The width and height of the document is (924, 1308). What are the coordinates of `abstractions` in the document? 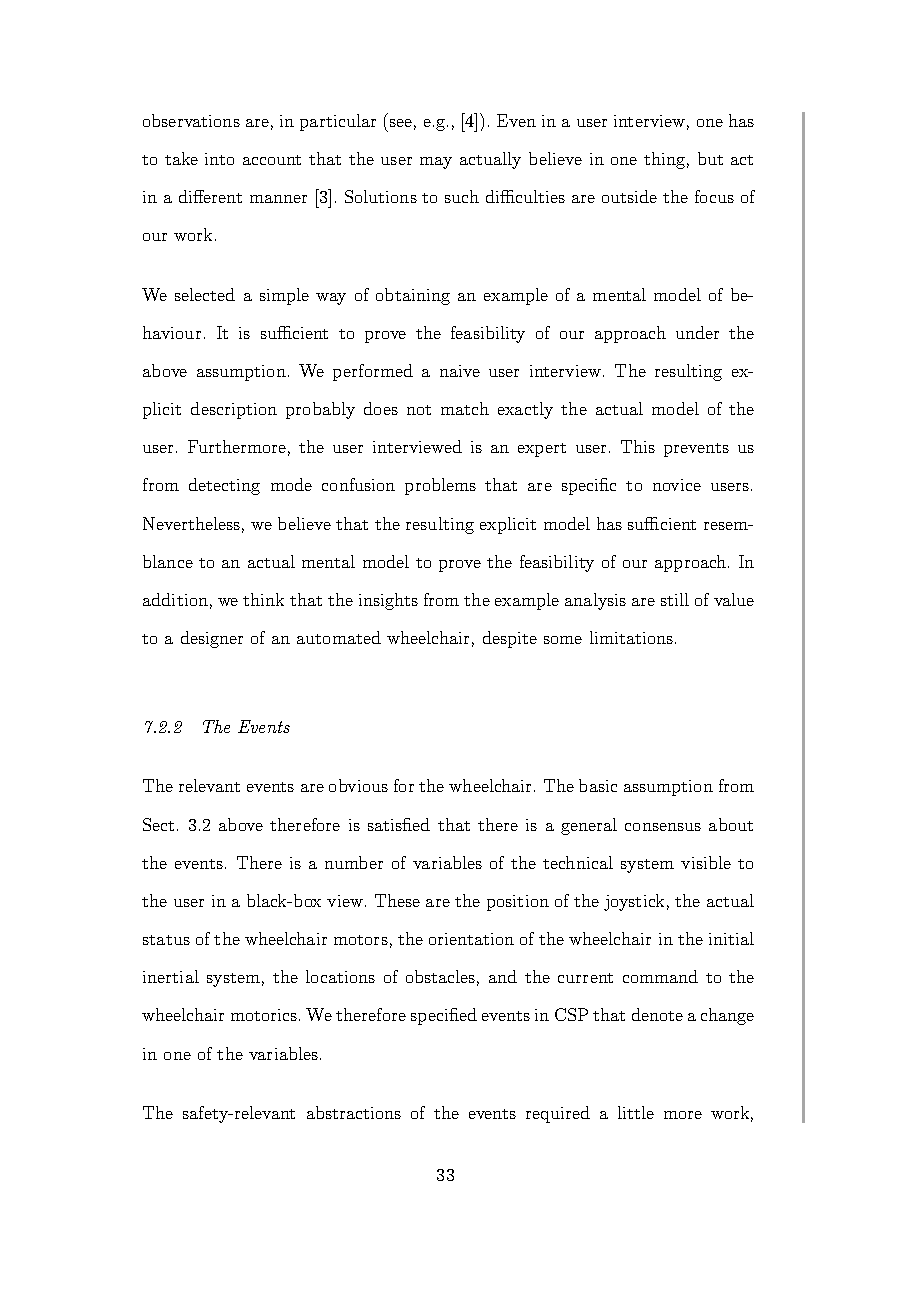 It's located at (354, 1112).
